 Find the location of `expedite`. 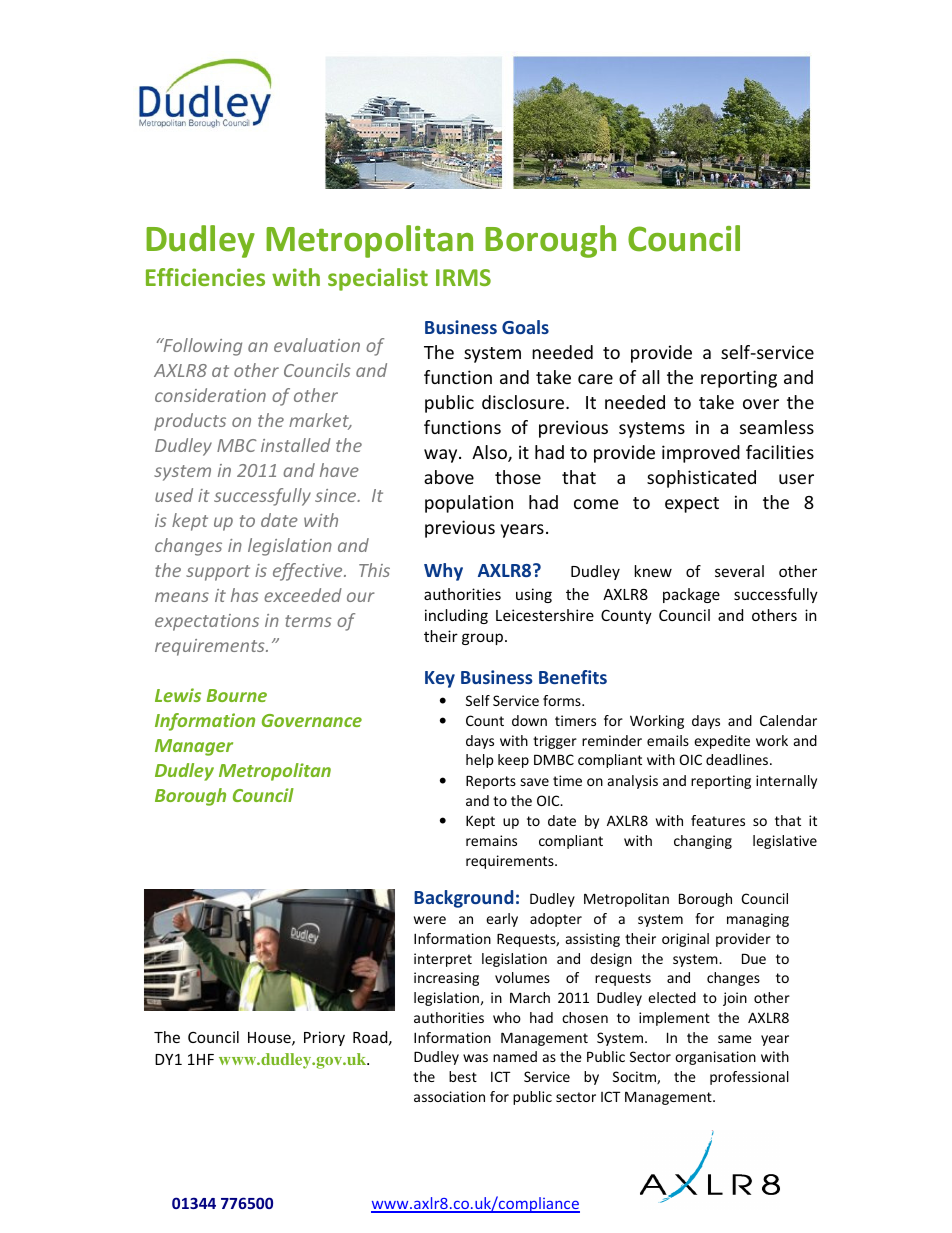

expedite is located at coordinates (722, 742).
